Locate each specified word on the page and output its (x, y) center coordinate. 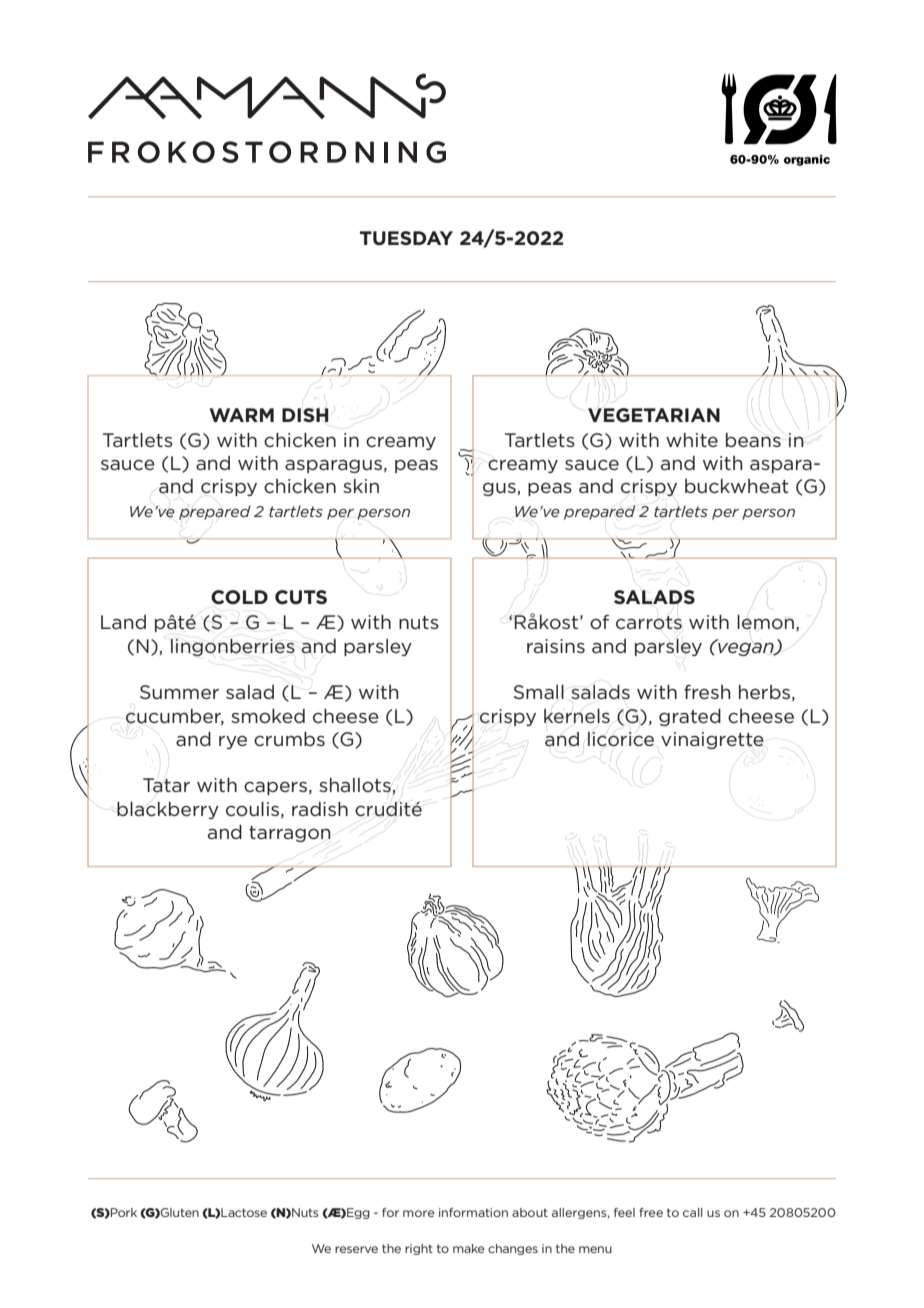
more (418, 1213)
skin (361, 486)
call (693, 1212)
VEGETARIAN (654, 415)
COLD (239, 597)
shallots (356, 786)
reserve (356, 1249)
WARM (241, 415)
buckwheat (737, 486)
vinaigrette (712, 740)
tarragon (290, 834)
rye (233, 742)
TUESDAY (406, 238)
